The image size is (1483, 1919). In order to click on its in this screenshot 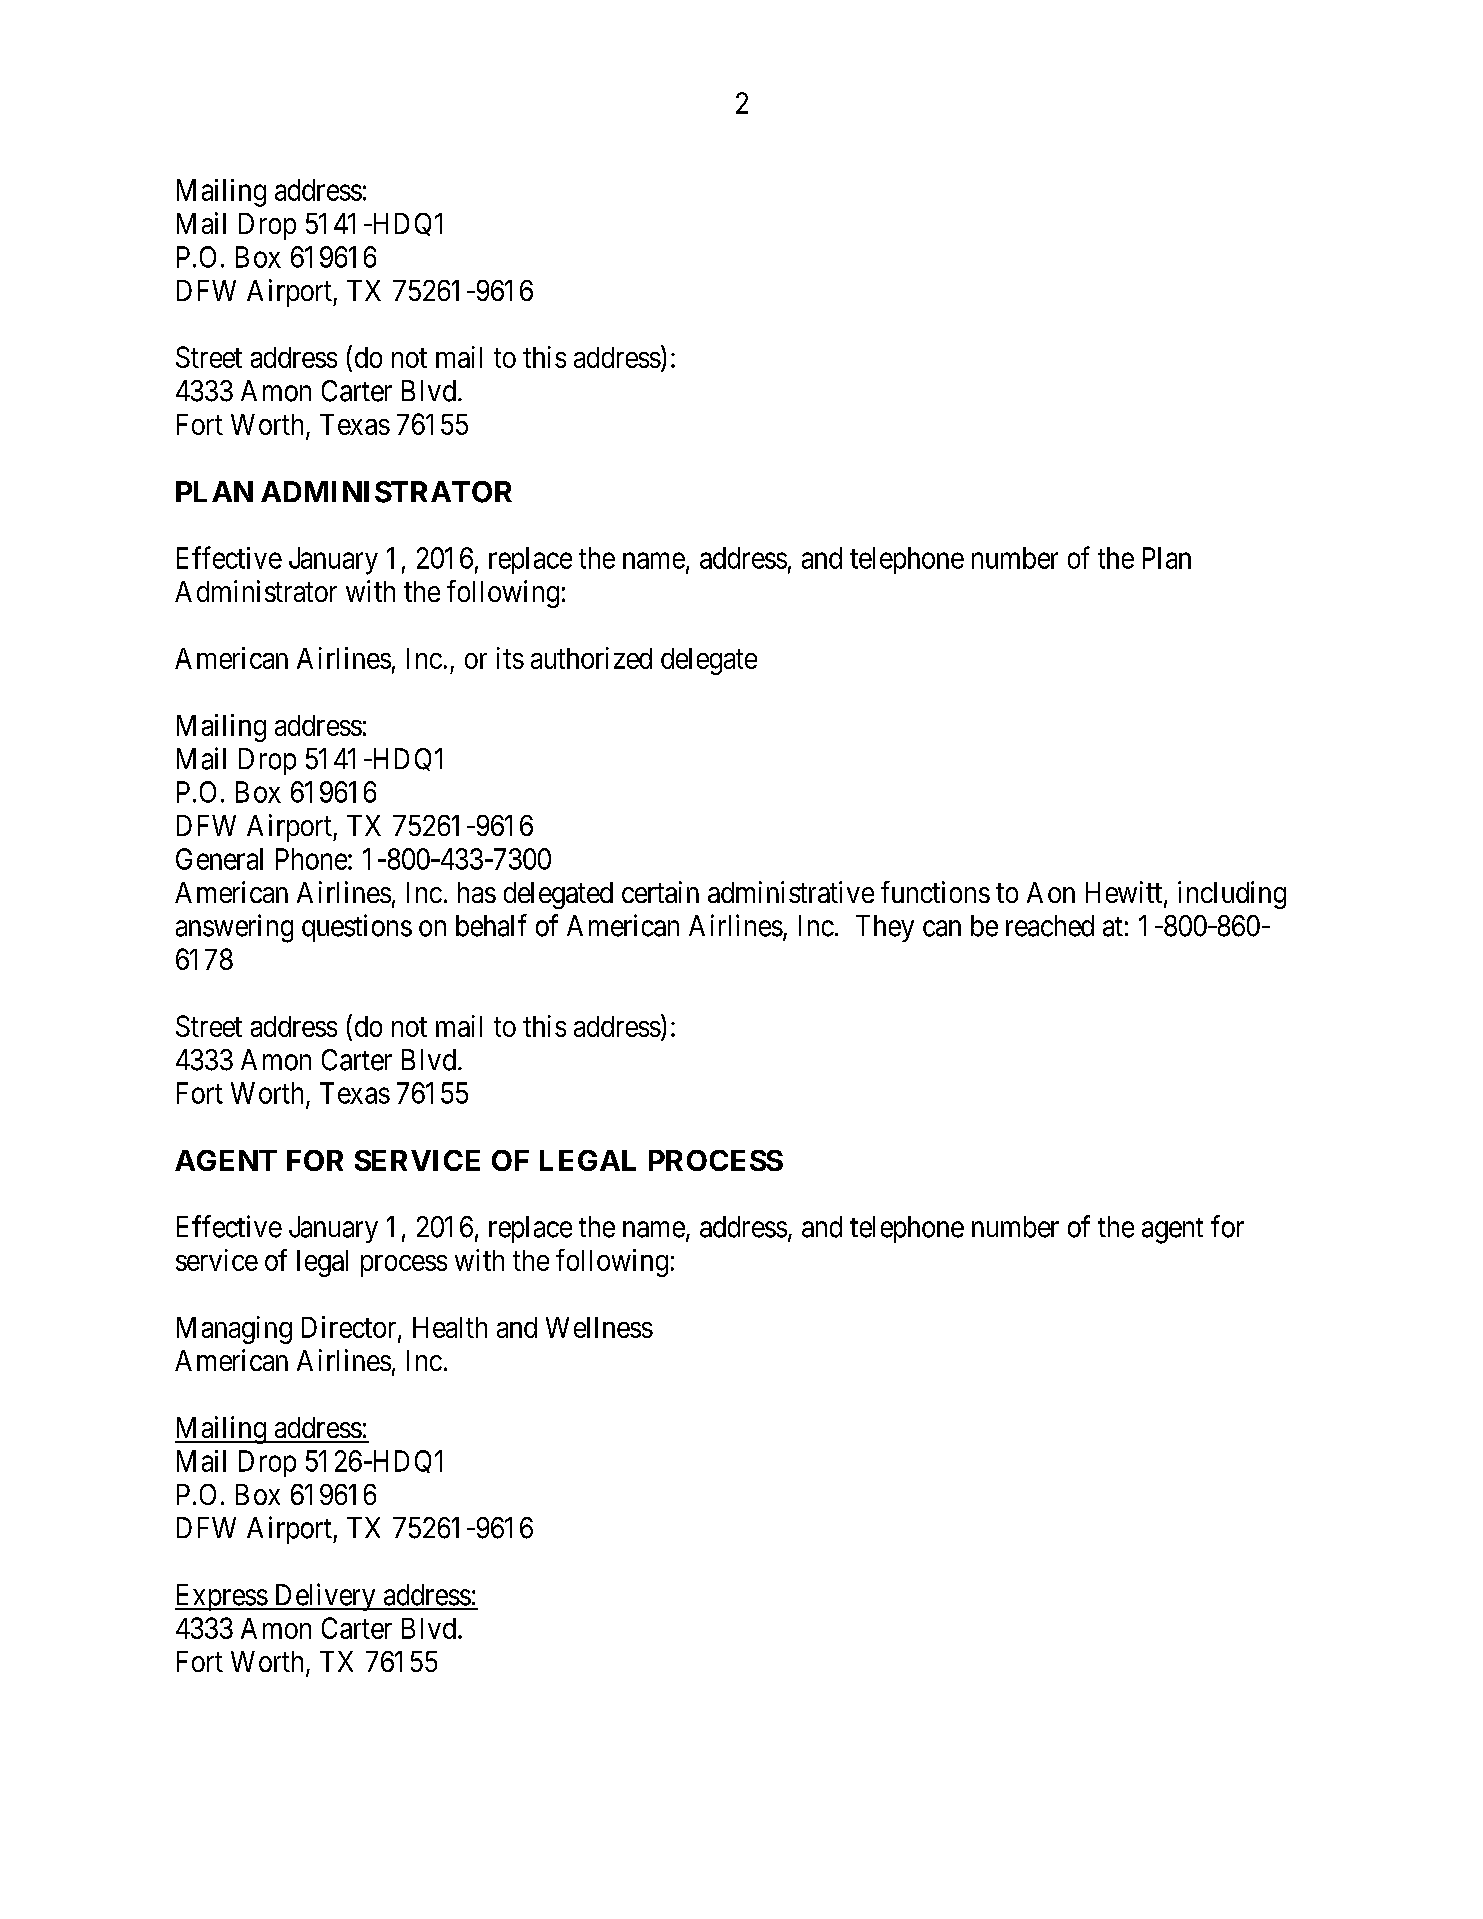, I will do `click(510, 658)`.
